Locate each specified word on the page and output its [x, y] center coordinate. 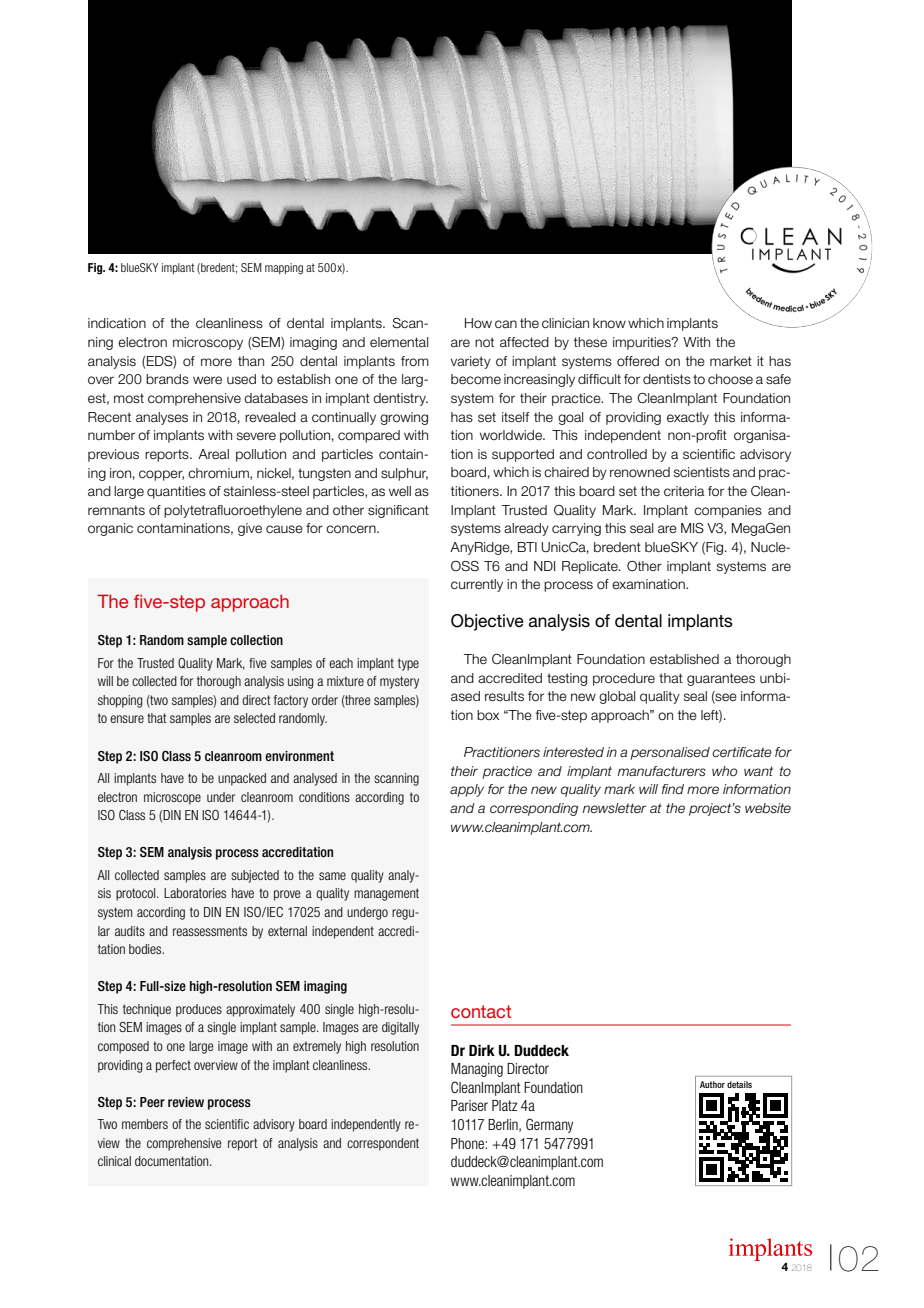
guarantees [721, 679]
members [145, 1124]
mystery [399, 682]
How [478, 323]
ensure [127, 719]
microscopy [208, 343]
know [609, 323]
